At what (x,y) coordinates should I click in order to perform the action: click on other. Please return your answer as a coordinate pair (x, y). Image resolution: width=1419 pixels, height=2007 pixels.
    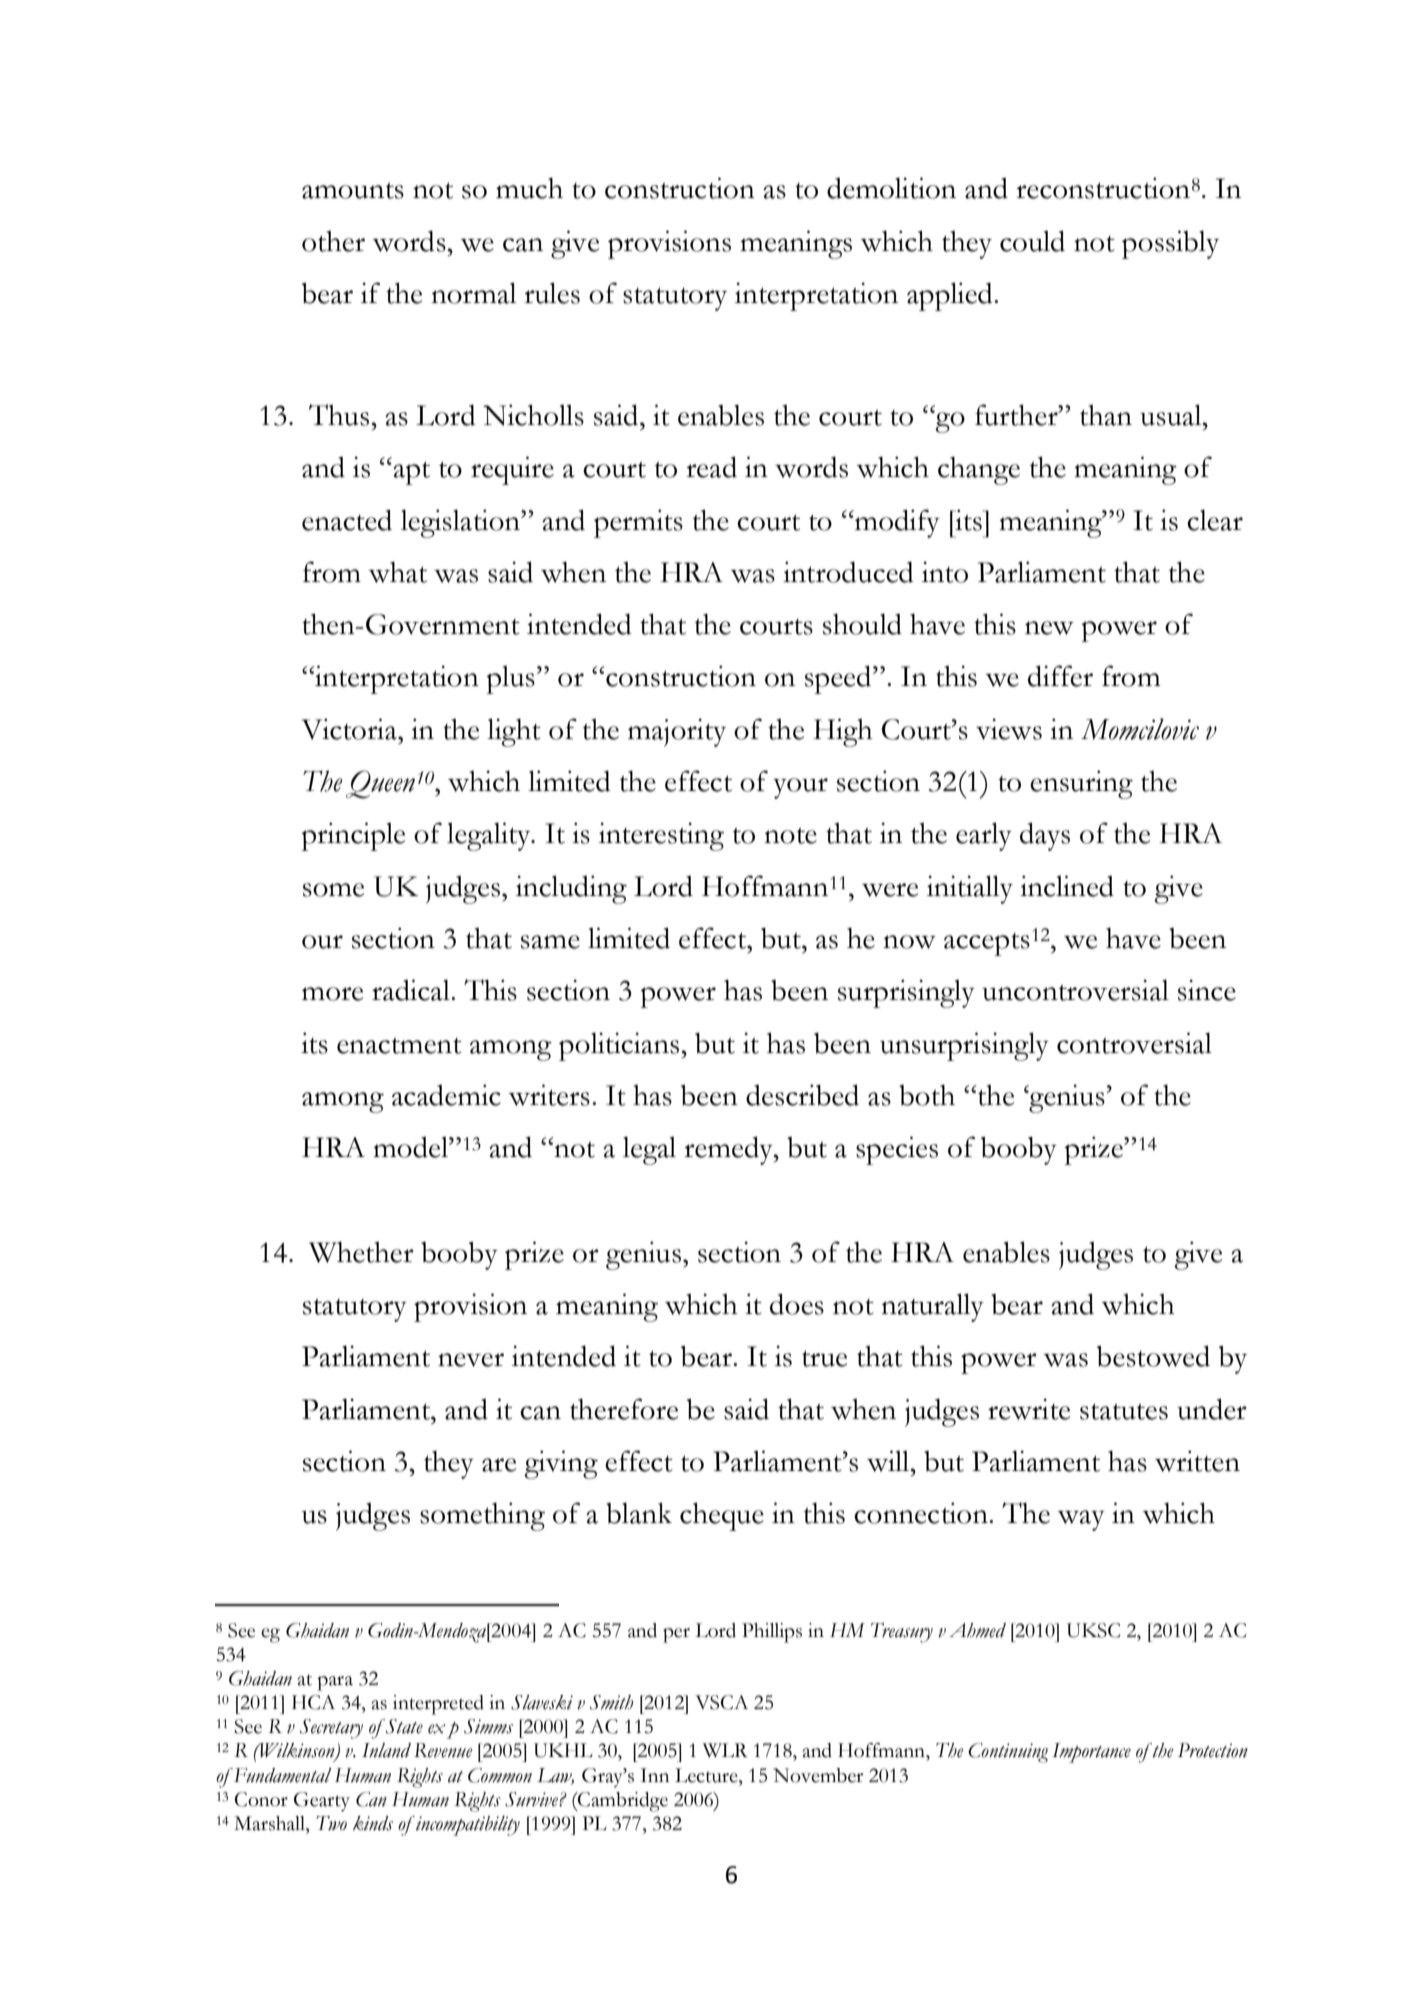
    Looking at the image, I should click on (333, 241).
